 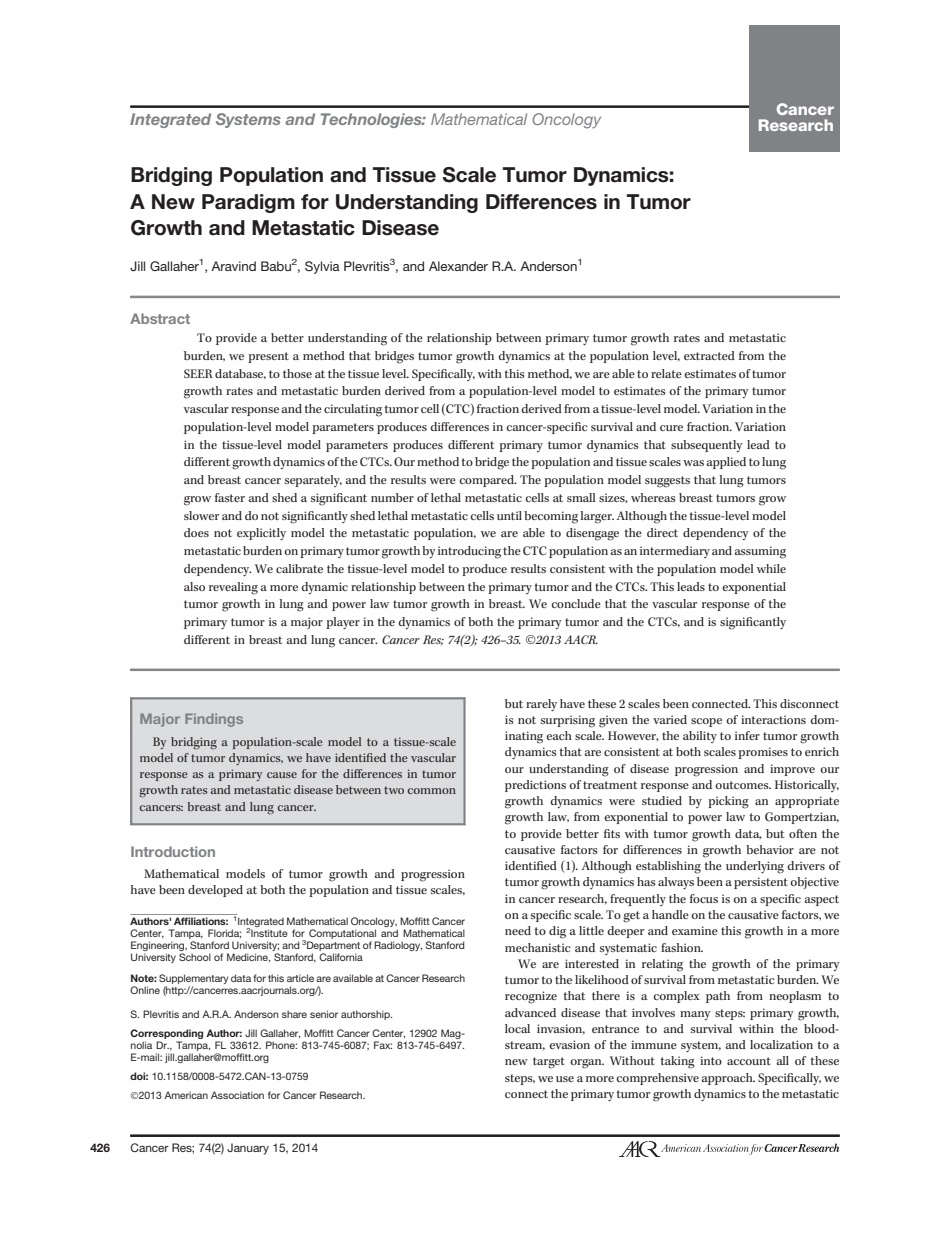 What do you see at coordinates (509, 515) in the image?
I see `until` at bounding box center [509, 515].
